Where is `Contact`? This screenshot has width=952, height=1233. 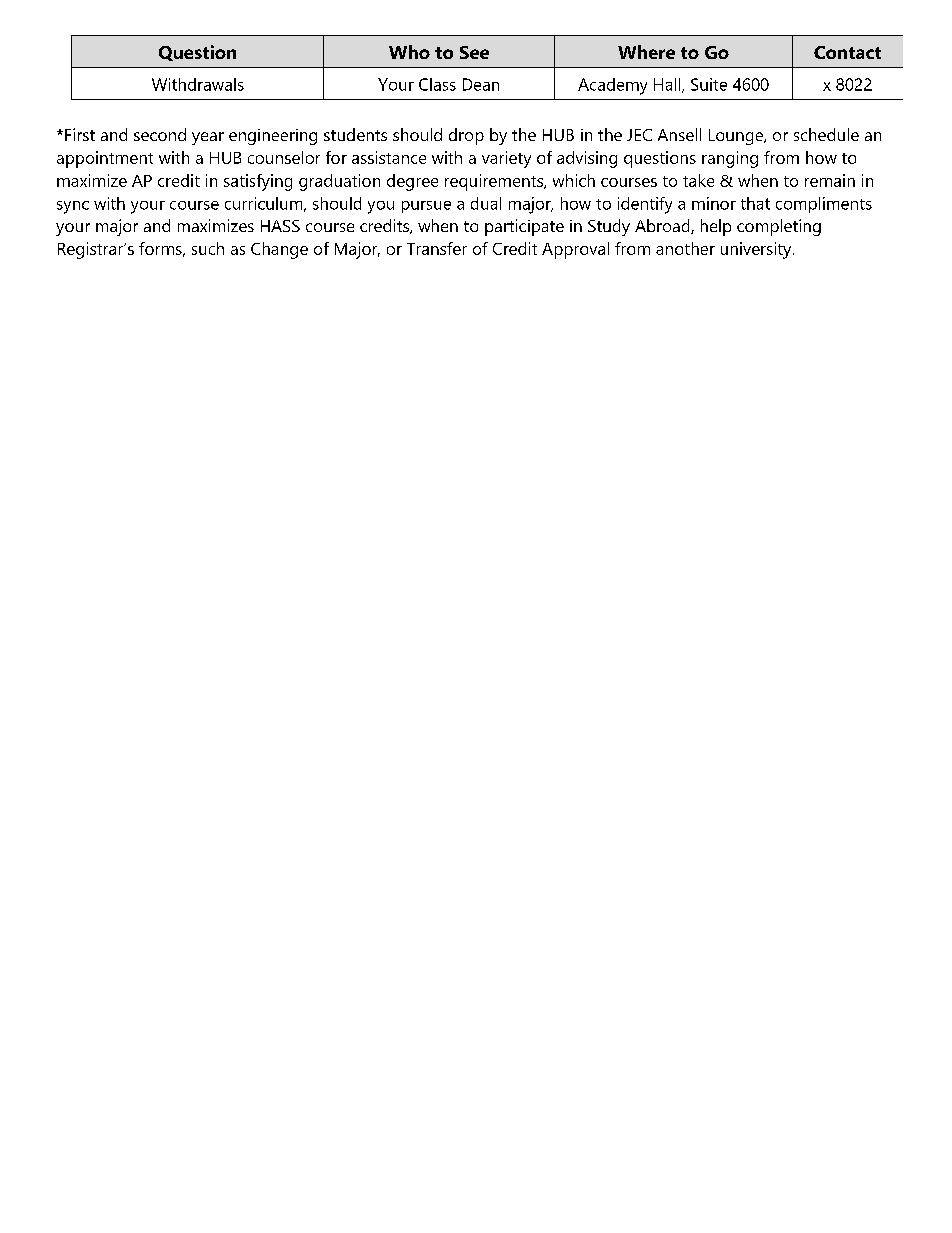
Contact is located at coordinates (847, 52).
